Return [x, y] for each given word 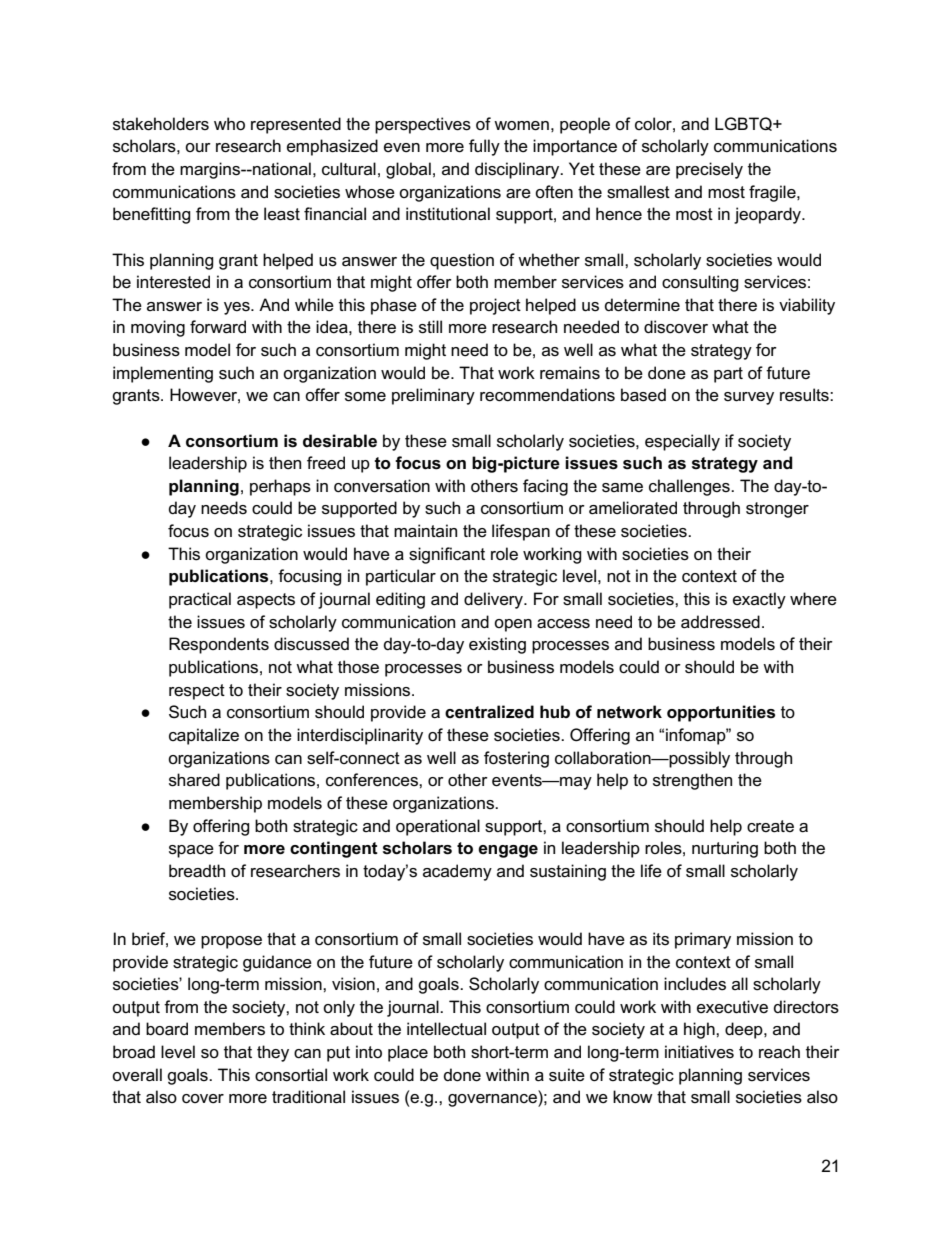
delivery [495, 600]
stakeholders [161, 124]
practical [200, 600]
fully [484, 147]
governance [493, 1100]
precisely [709, 170]
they [273, 1053]
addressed [720, 622]
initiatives [699, 1052]
